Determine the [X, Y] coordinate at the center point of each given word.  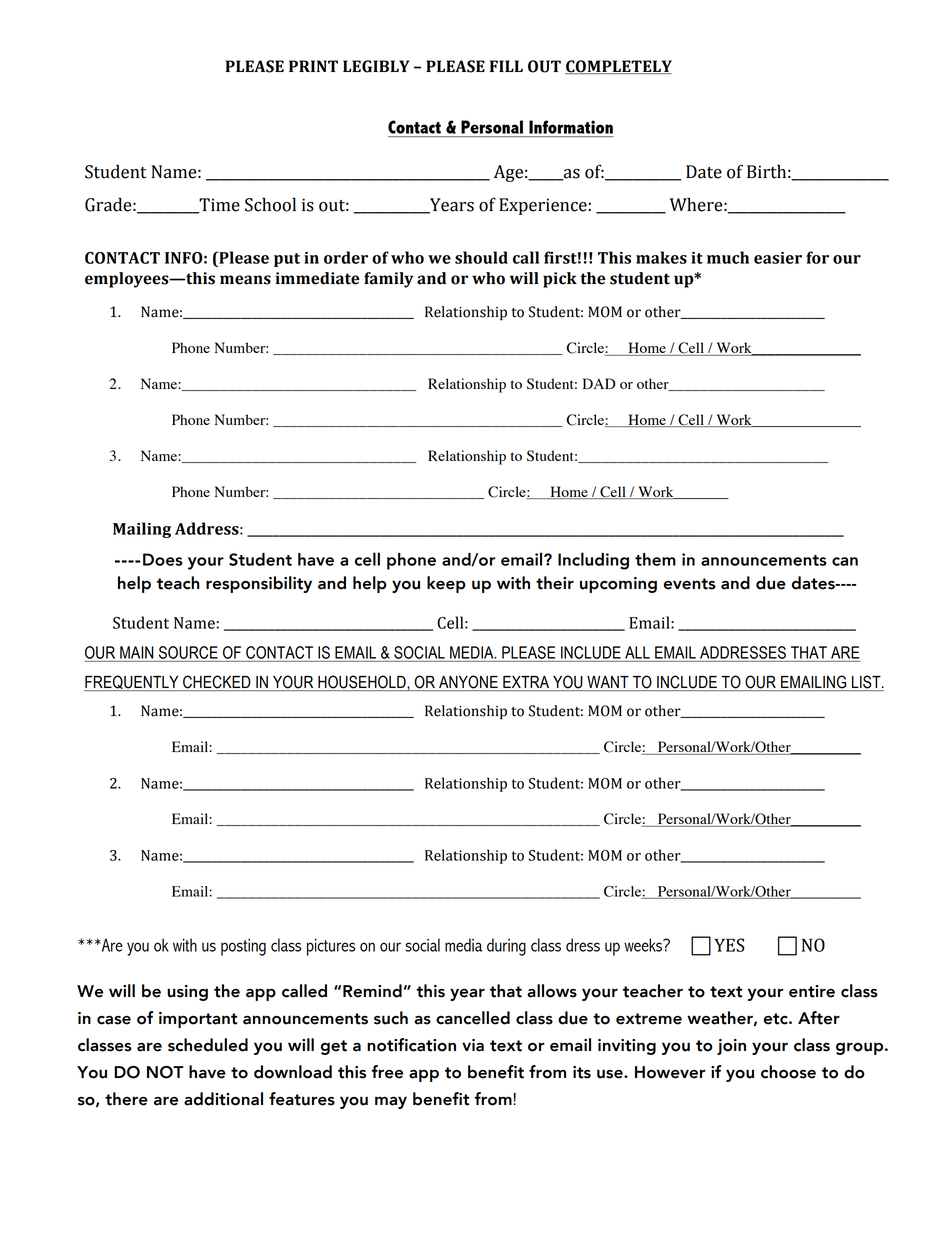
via [473, 1045]
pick [560, 280]
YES [729, 945]
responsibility [259, 584]
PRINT [313, 66]
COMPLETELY [618, 67]
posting [243, 947]
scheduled [208, 1045]
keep [446, 584]
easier [778, 258]
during [506, 947]
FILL [506, 66]
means [245, 280]
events [690, 584]
